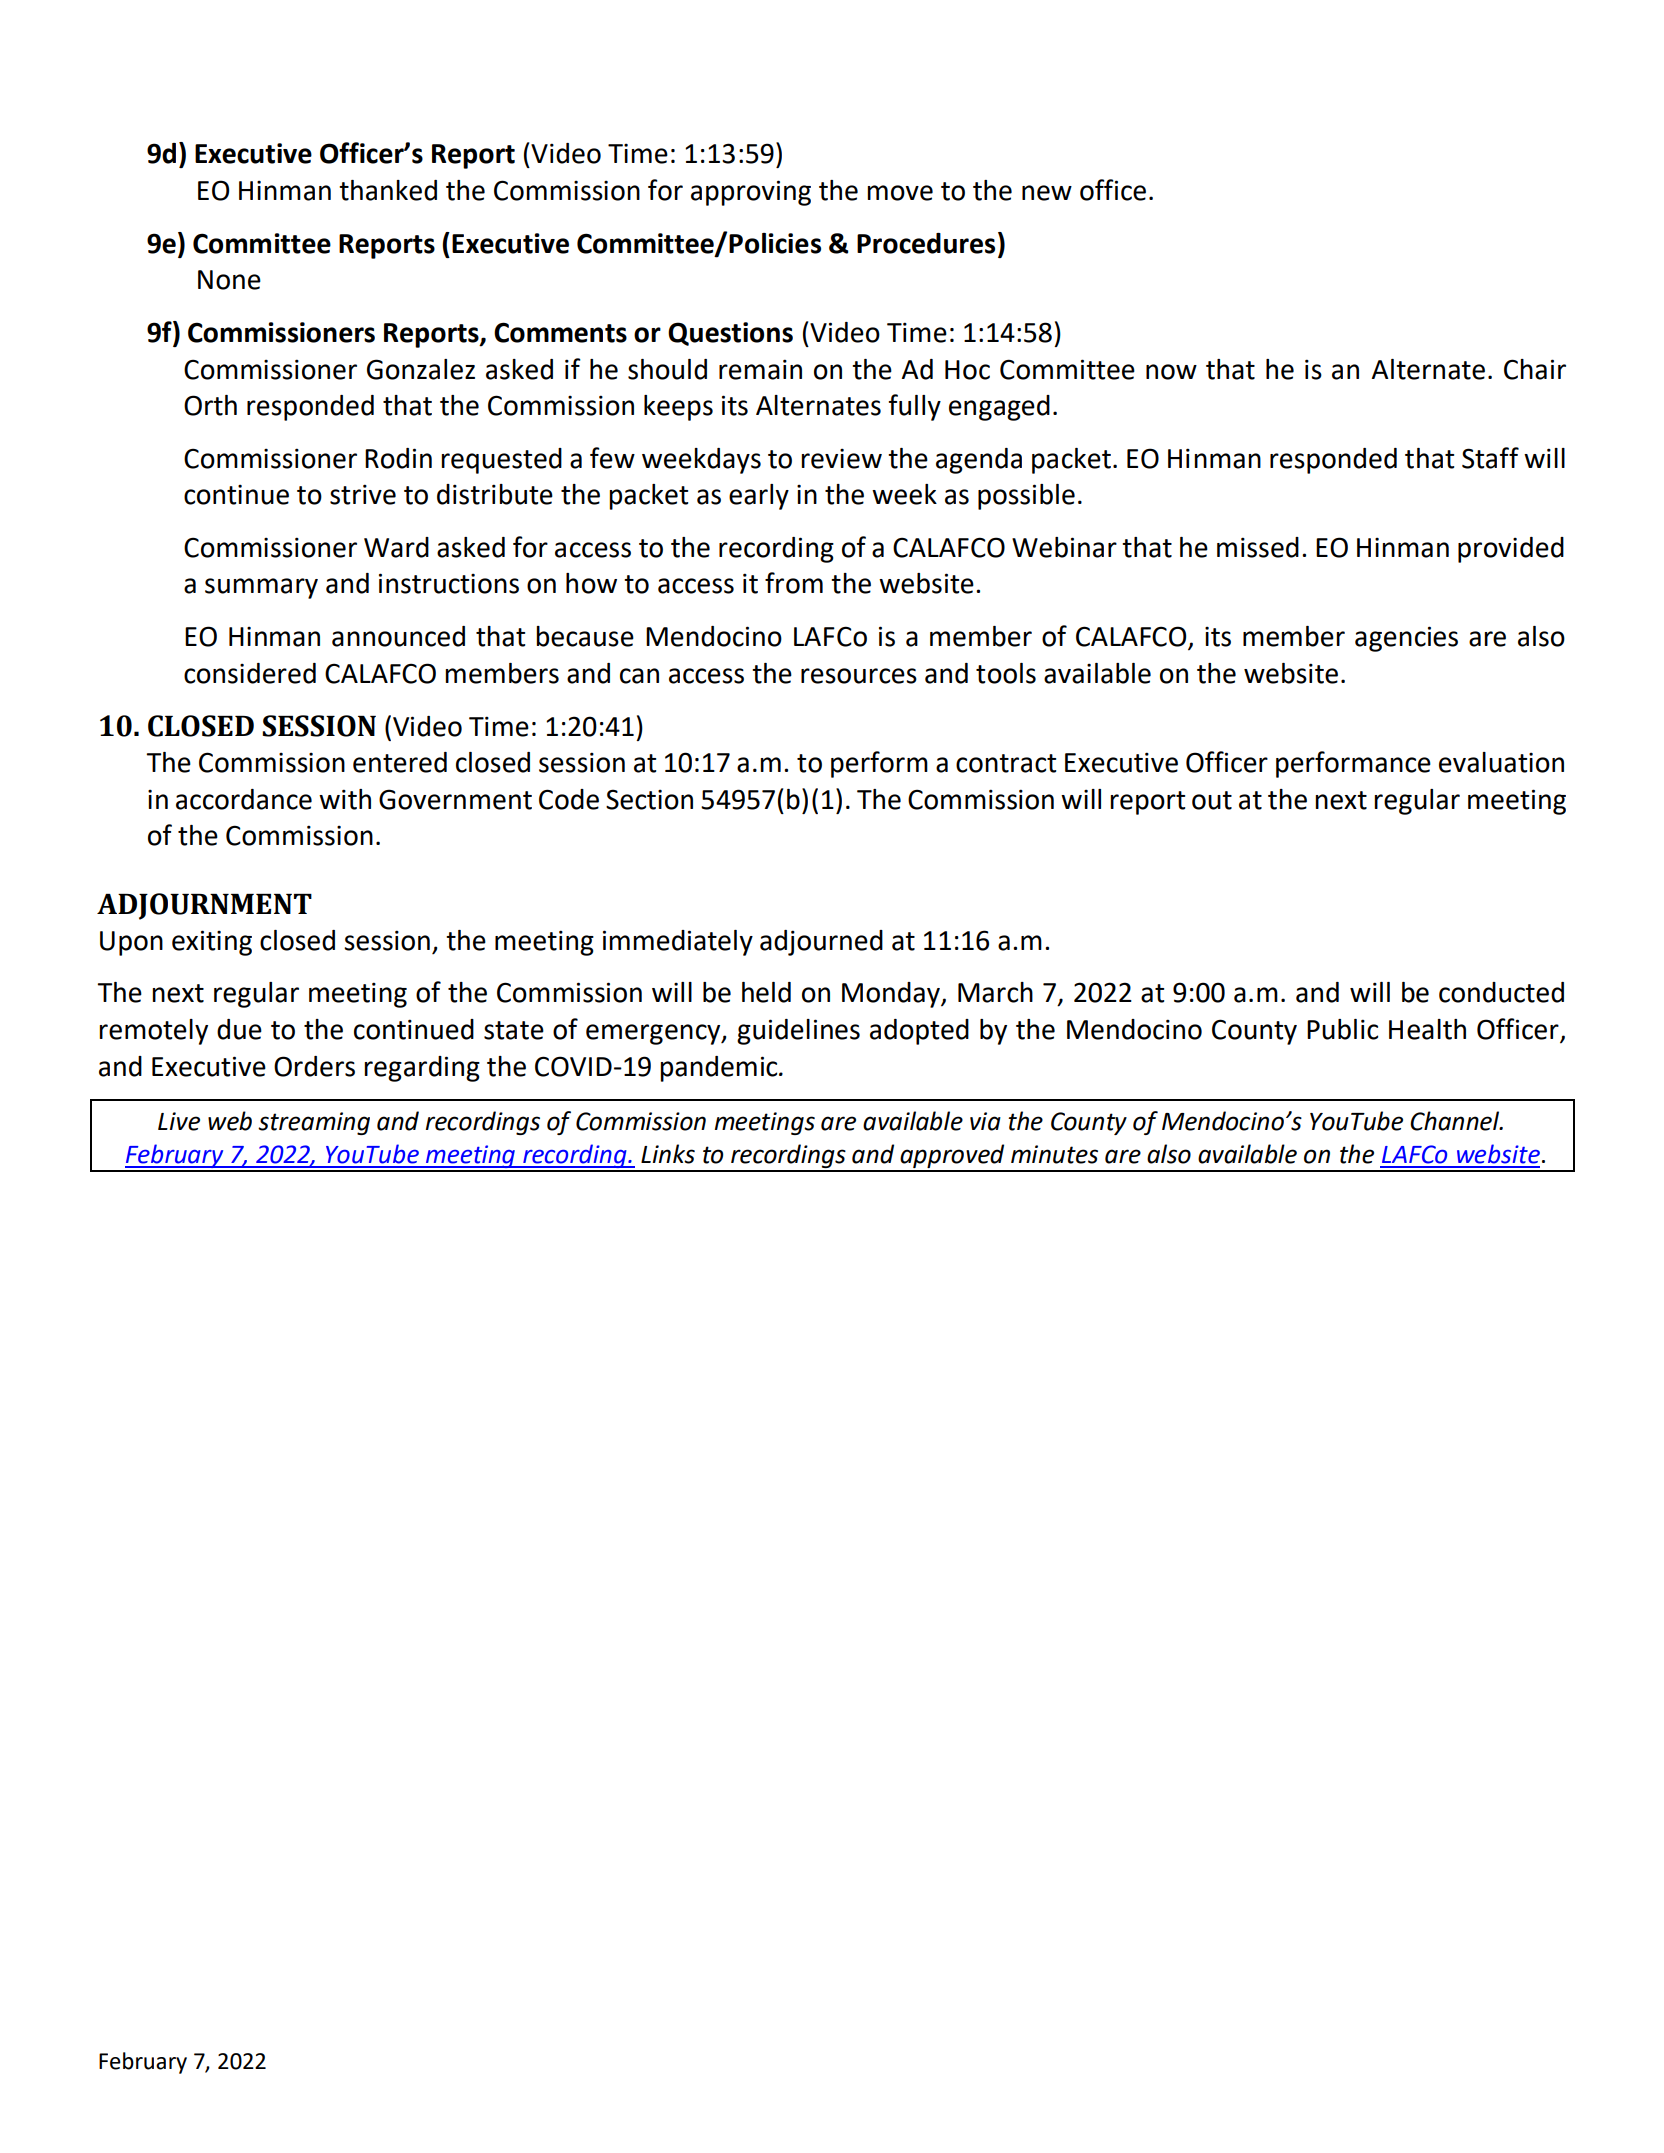 The height and width of the document is (2153, 1664). What do you see at coordinates (388, 190) in the document?
I see `thanked` at bounding box center [388, 190].
